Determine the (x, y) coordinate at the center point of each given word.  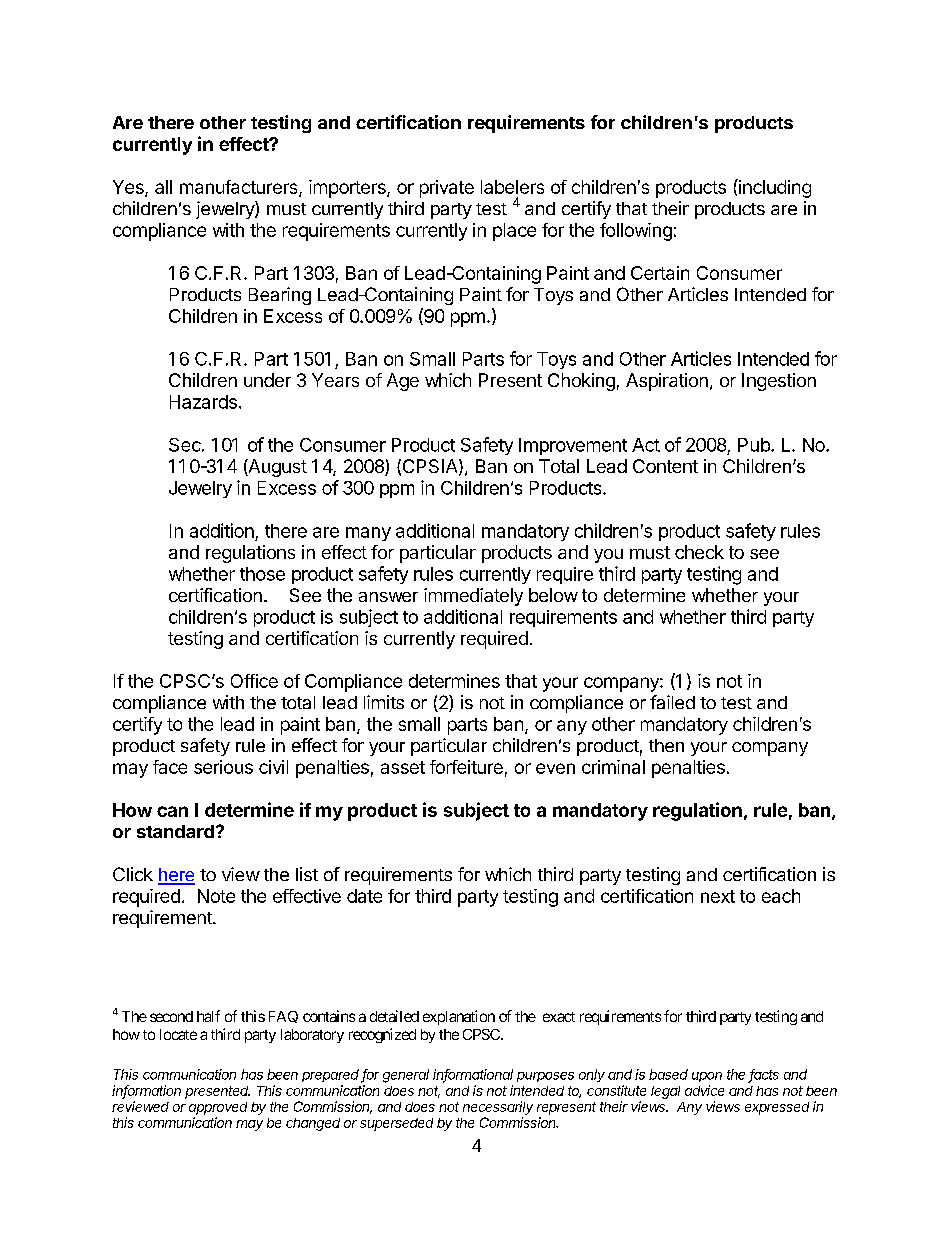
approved (218, 1108)
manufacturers (240, 188)
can (172, 811)
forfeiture (466, 767)
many (368, 534)
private (447, 189)
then (666, 745)
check (699, 552)
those (262, 574)
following (636, 232)
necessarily (498, 1108)
